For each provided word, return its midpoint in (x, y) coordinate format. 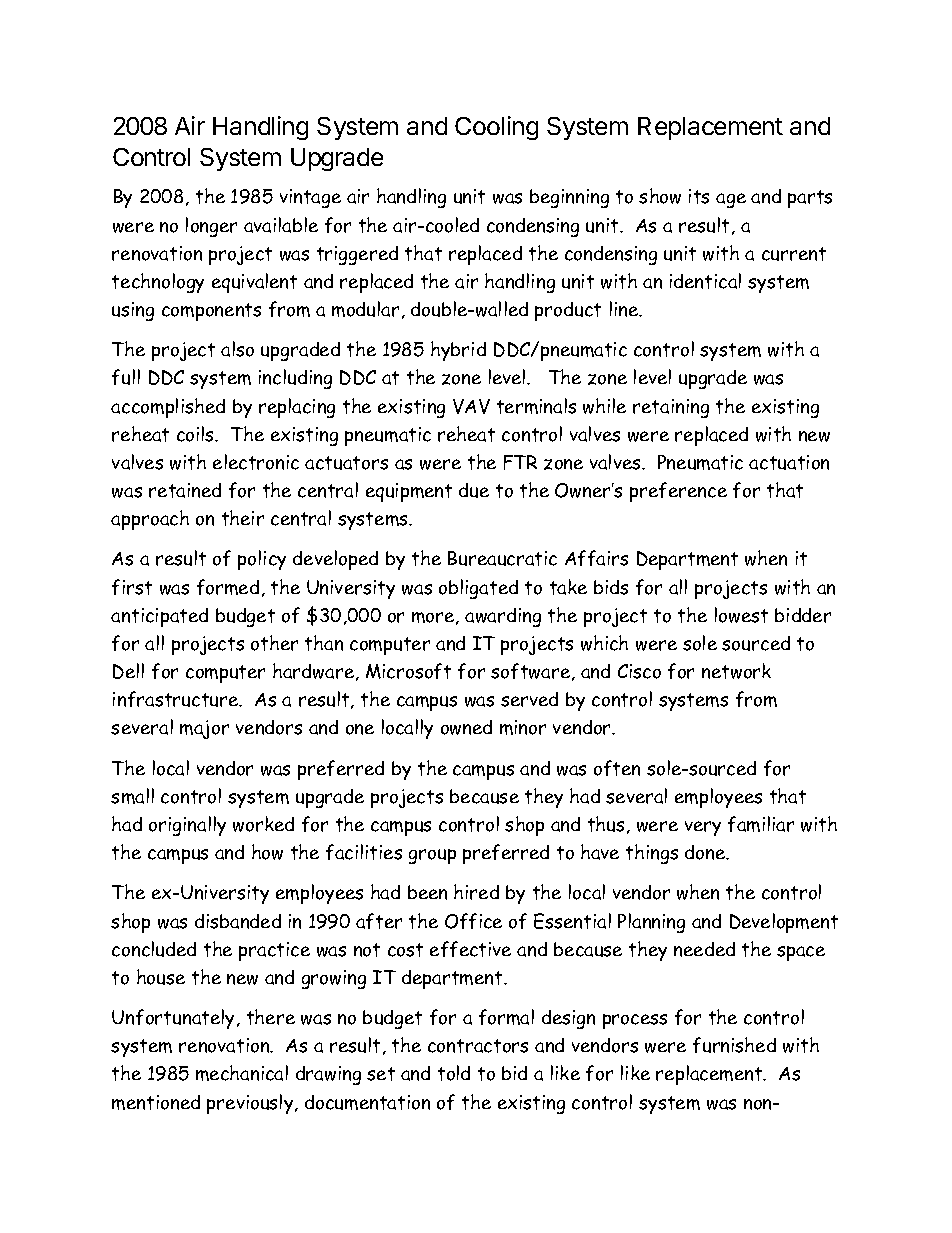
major (204, 729)
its (699, 196)
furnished (734, 1045)
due (474, 490)
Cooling (496, 128)
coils (197, 434)
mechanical (242, 1073)
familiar (761, 824)
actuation (789, 462)
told (454, 1073)
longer (211, 227)
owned (466, 727)
